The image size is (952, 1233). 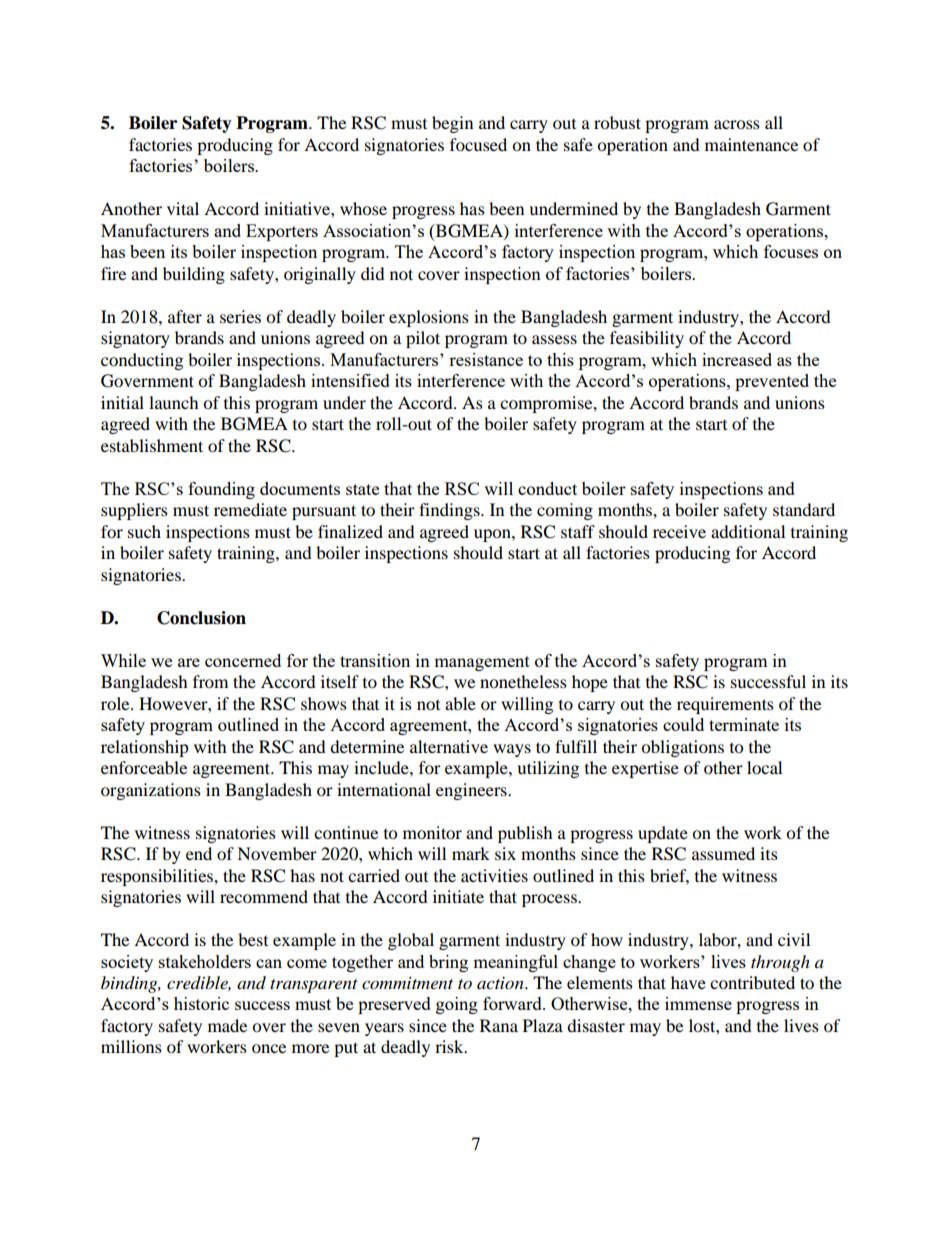 What do you see at coordinates (764, 767) in the screenshot?
I see `local` at bounding box center [764, 767].
